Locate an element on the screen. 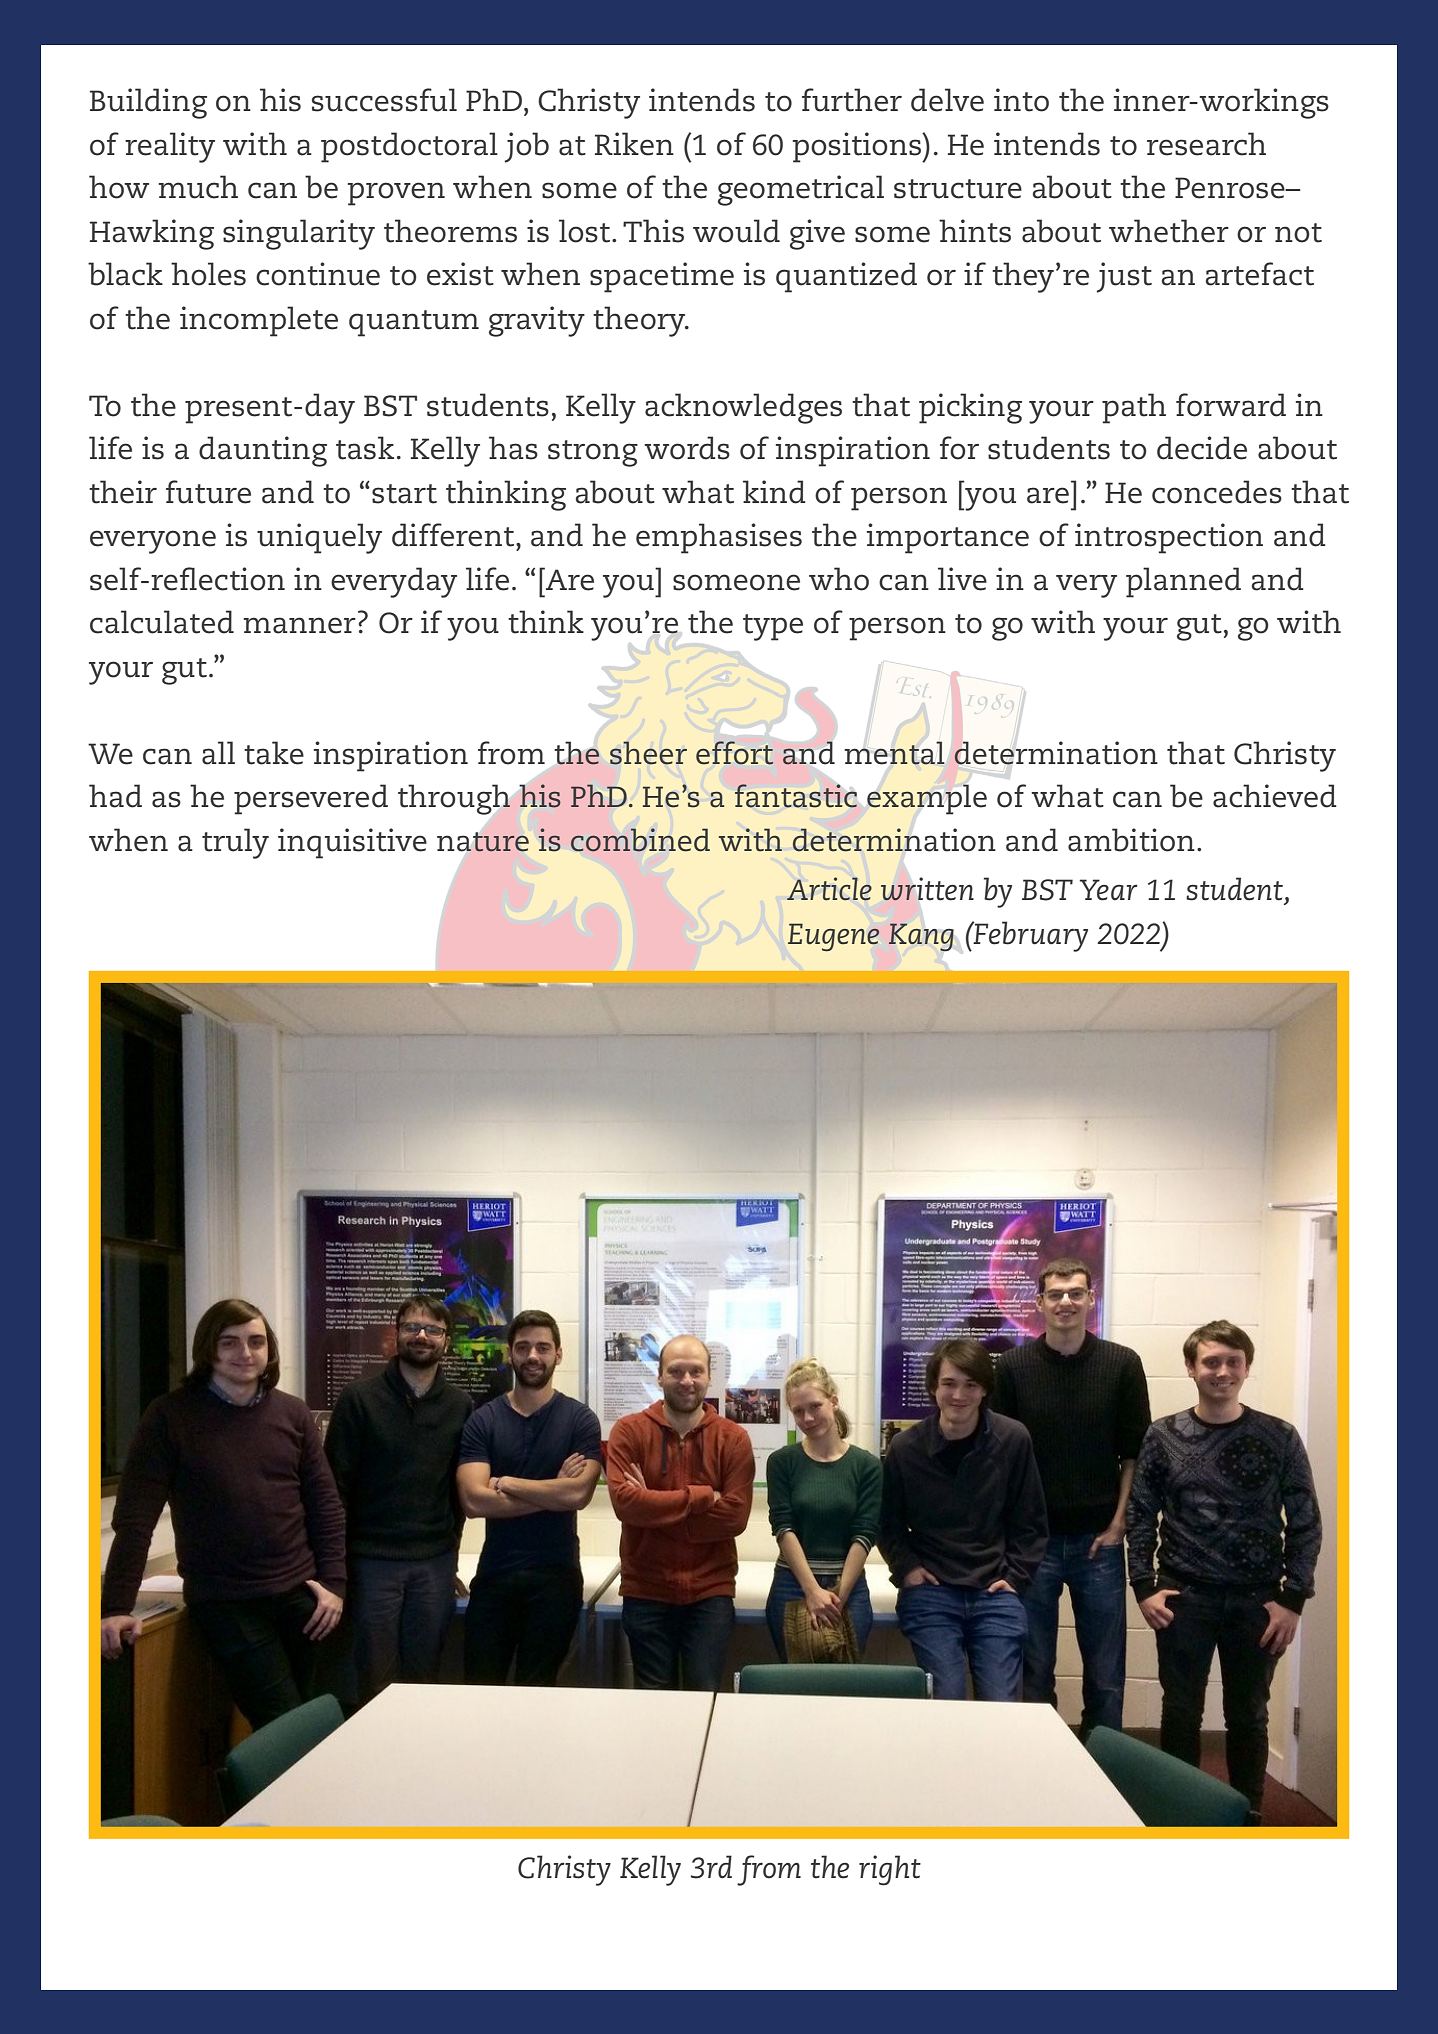  geometrical is located at coordinates (801, 190).
